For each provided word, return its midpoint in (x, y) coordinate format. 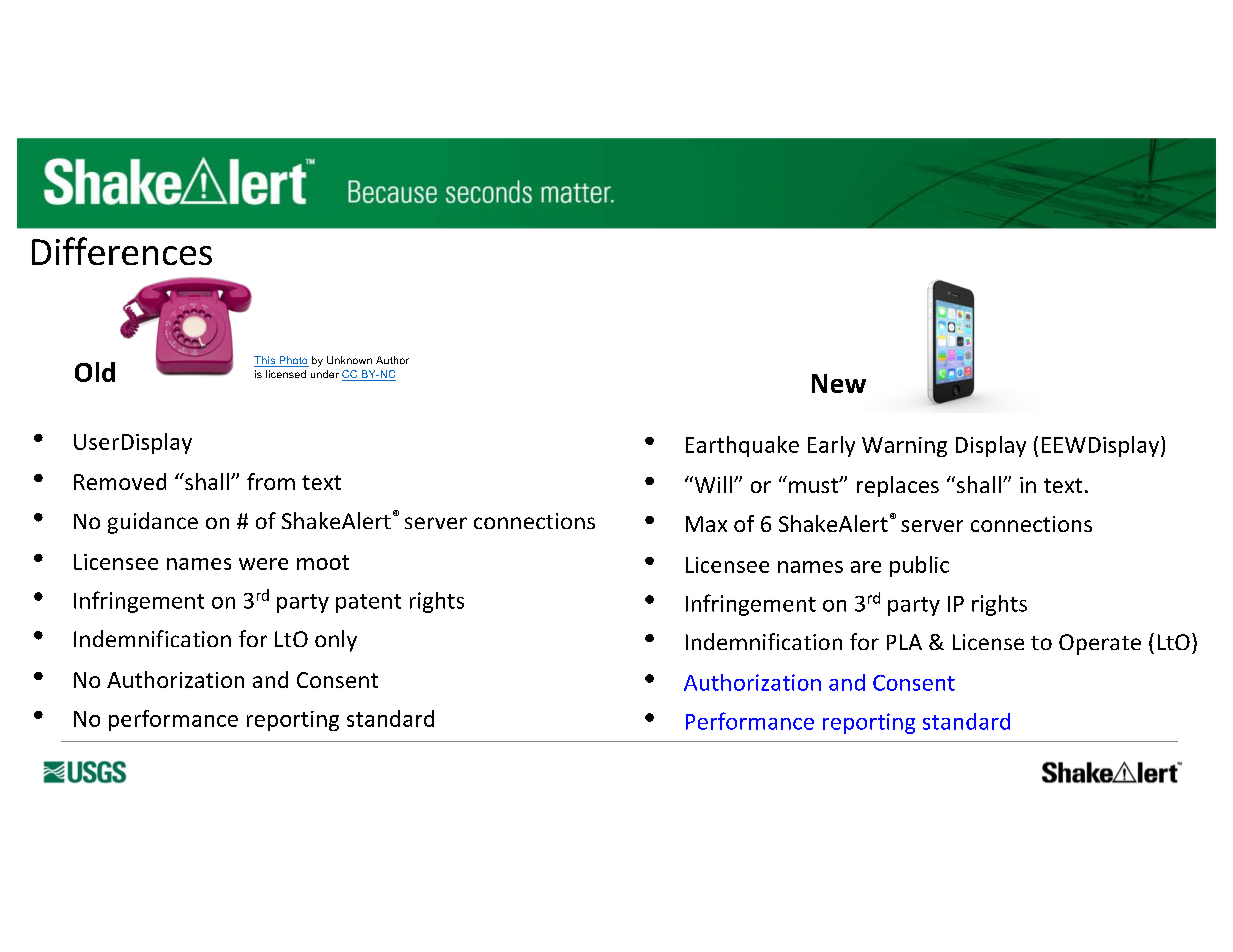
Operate (1100, 644)
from (271, 481)
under (325, 374)
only (336, 641)
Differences (122, 251)
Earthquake (742, 446)
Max (706, 524)
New (839, 383)
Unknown (349, 360)
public (919, 566)
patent (368, 603)
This (265, 361)
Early (831, 446)
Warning (904, 447)
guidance (153, 523)
